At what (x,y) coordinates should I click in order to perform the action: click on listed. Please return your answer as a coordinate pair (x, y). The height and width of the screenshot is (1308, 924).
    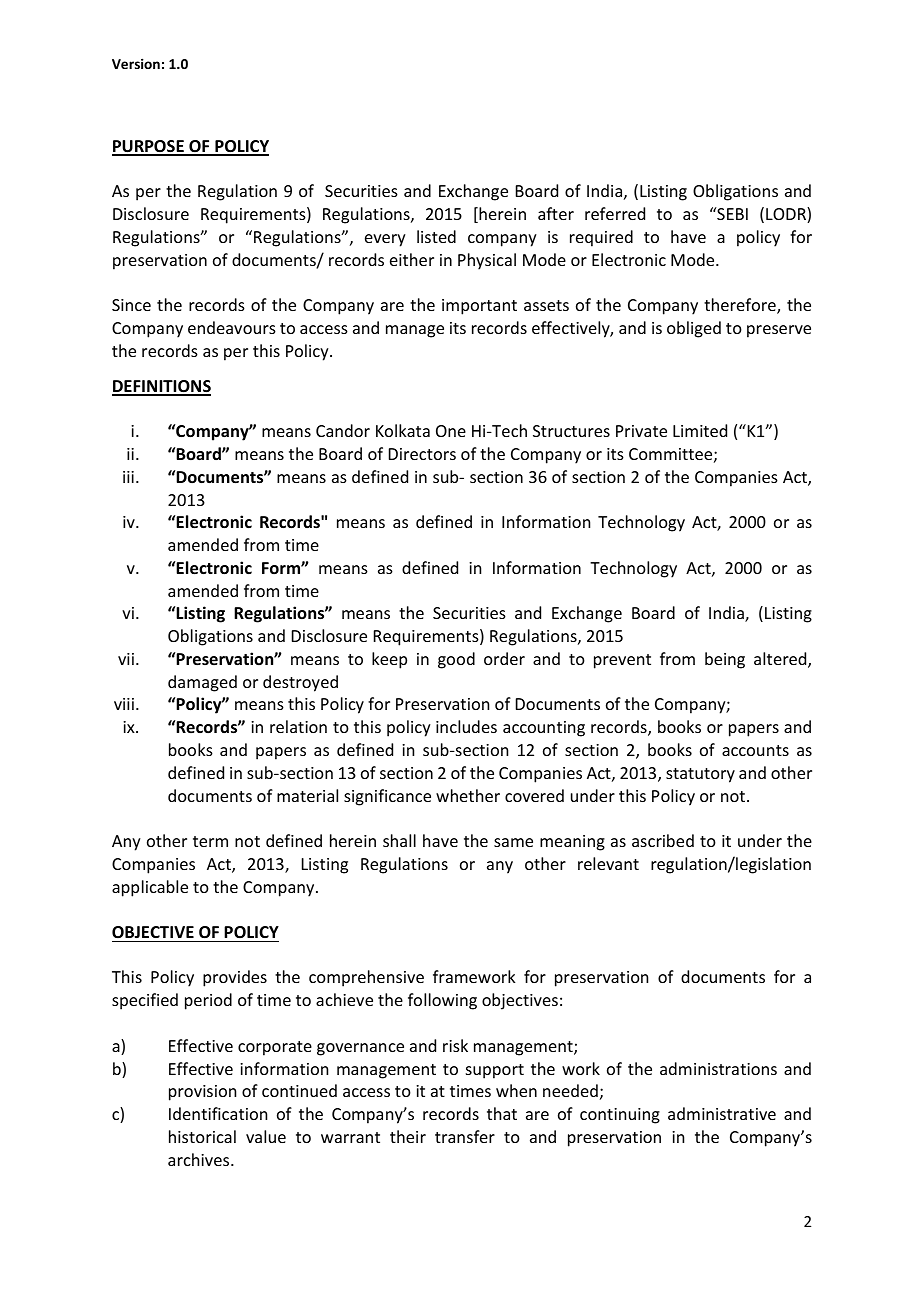
    Looking at the image, I should click on (436, 236).
